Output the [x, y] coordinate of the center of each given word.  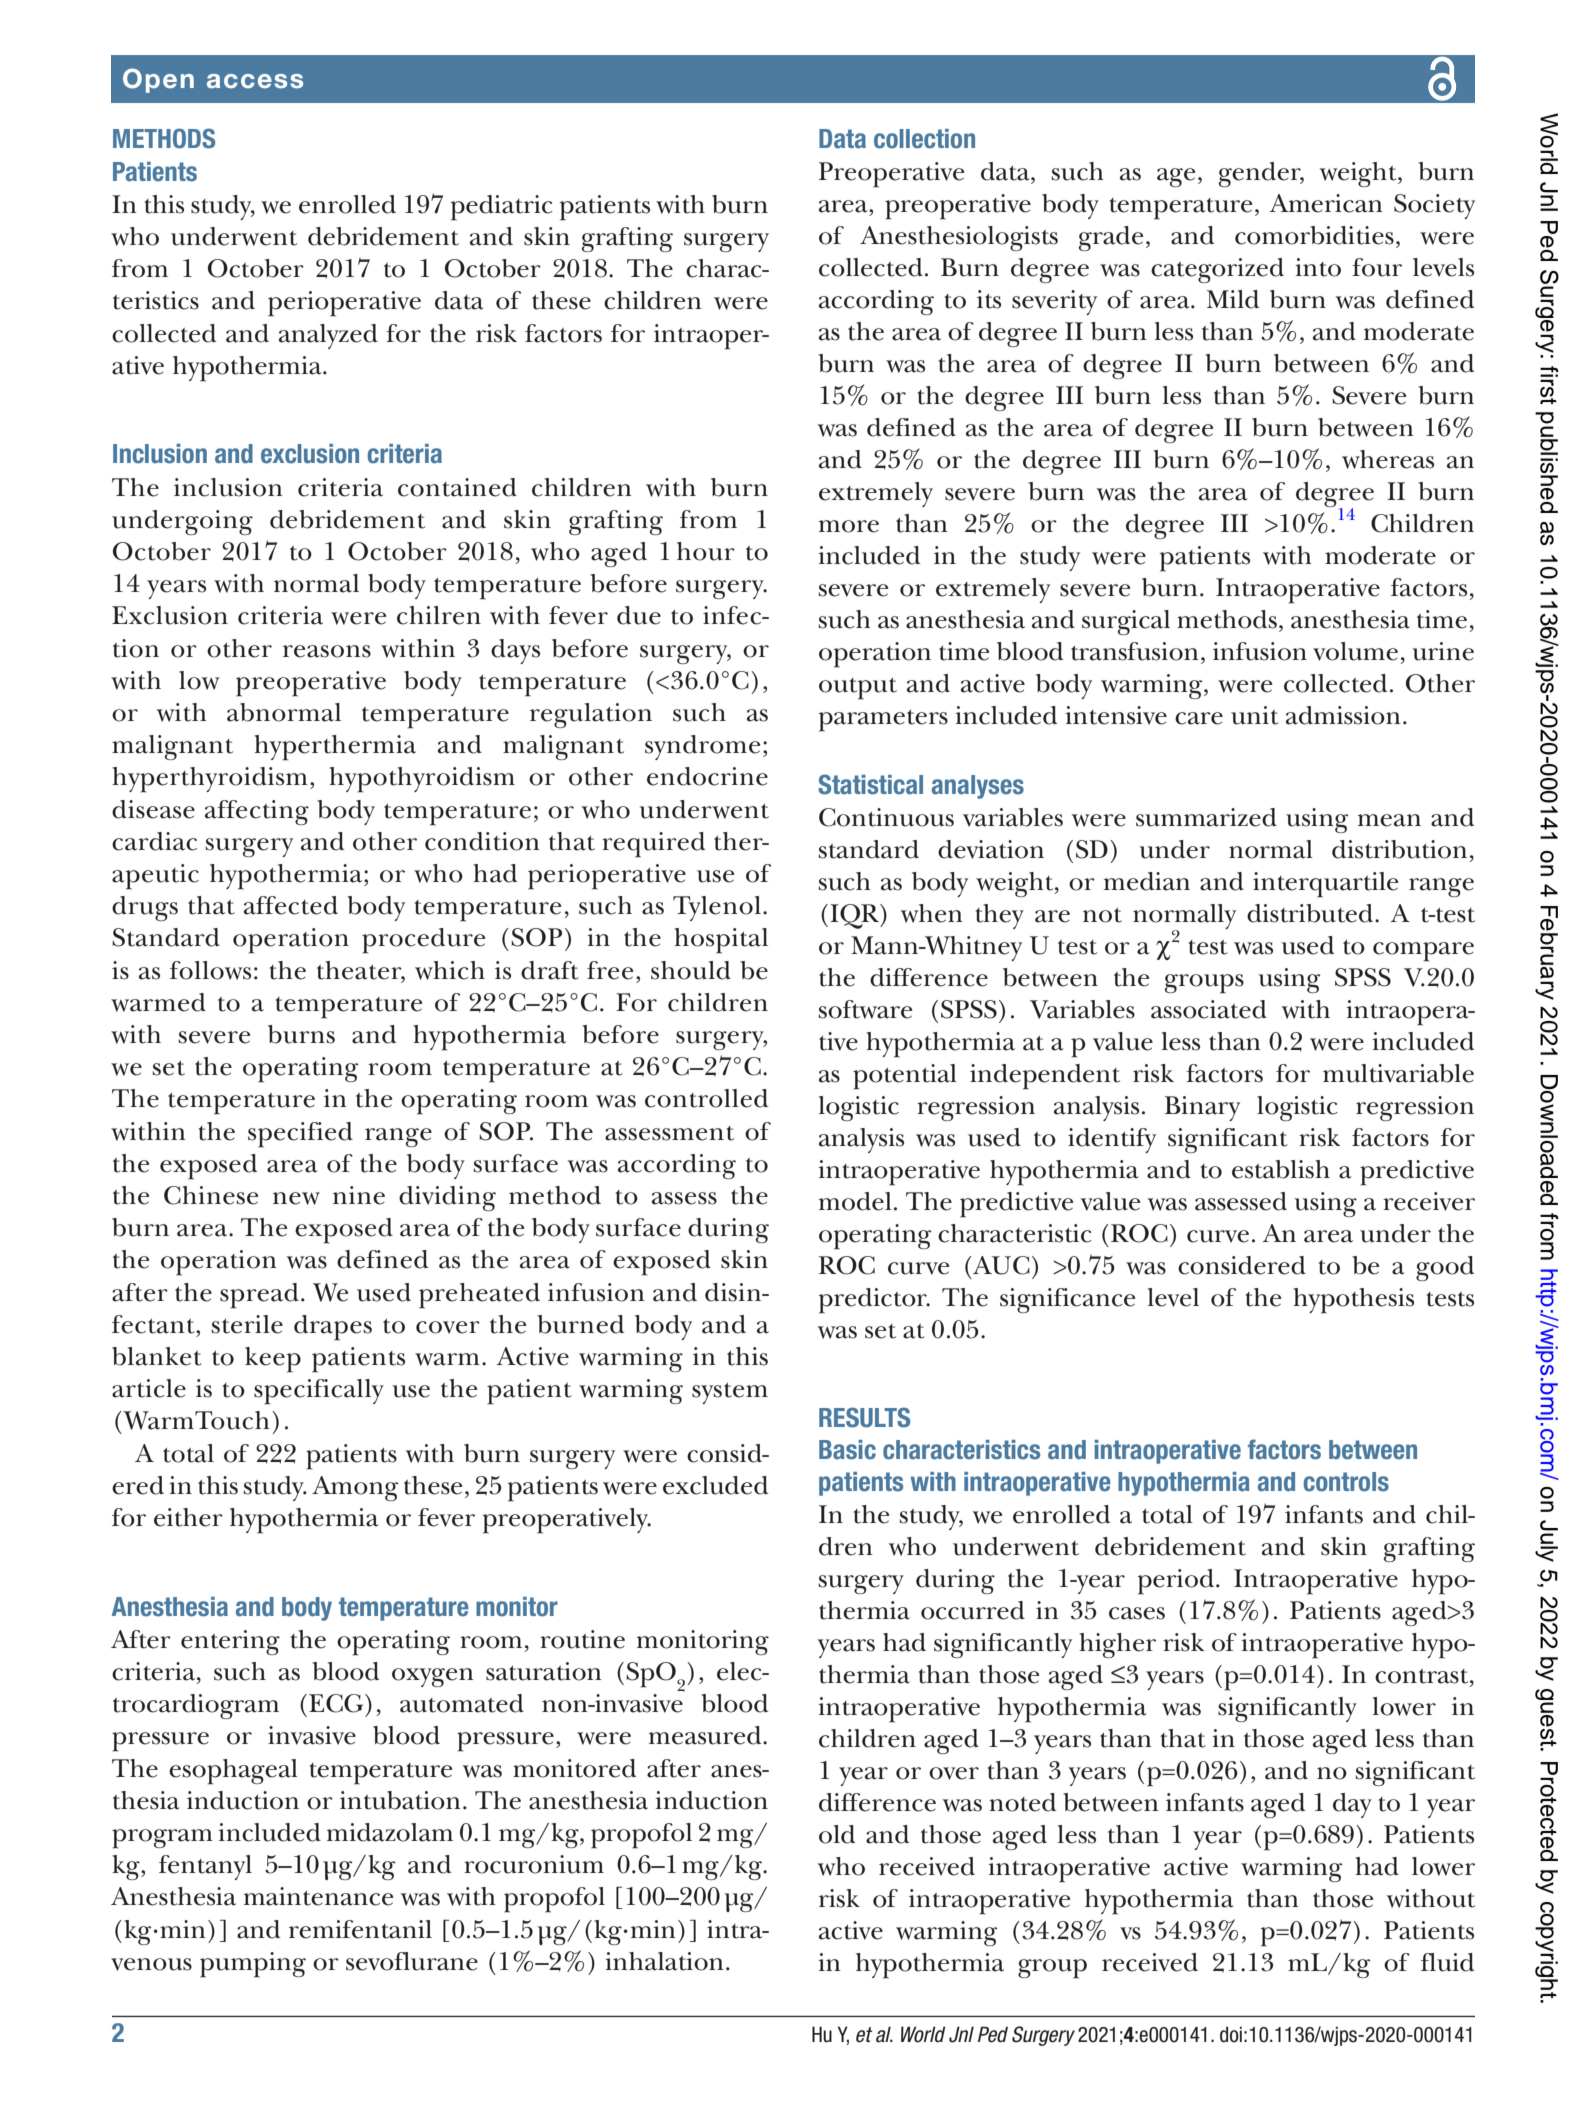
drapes [333, 1328]
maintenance [318, 1896]
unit [1255, 715]
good [1445, 1268]
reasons [327, 651]
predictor [873, 1301]
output [858, 689]
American [1326, 203]
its [989, 299]
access [255, 81]
